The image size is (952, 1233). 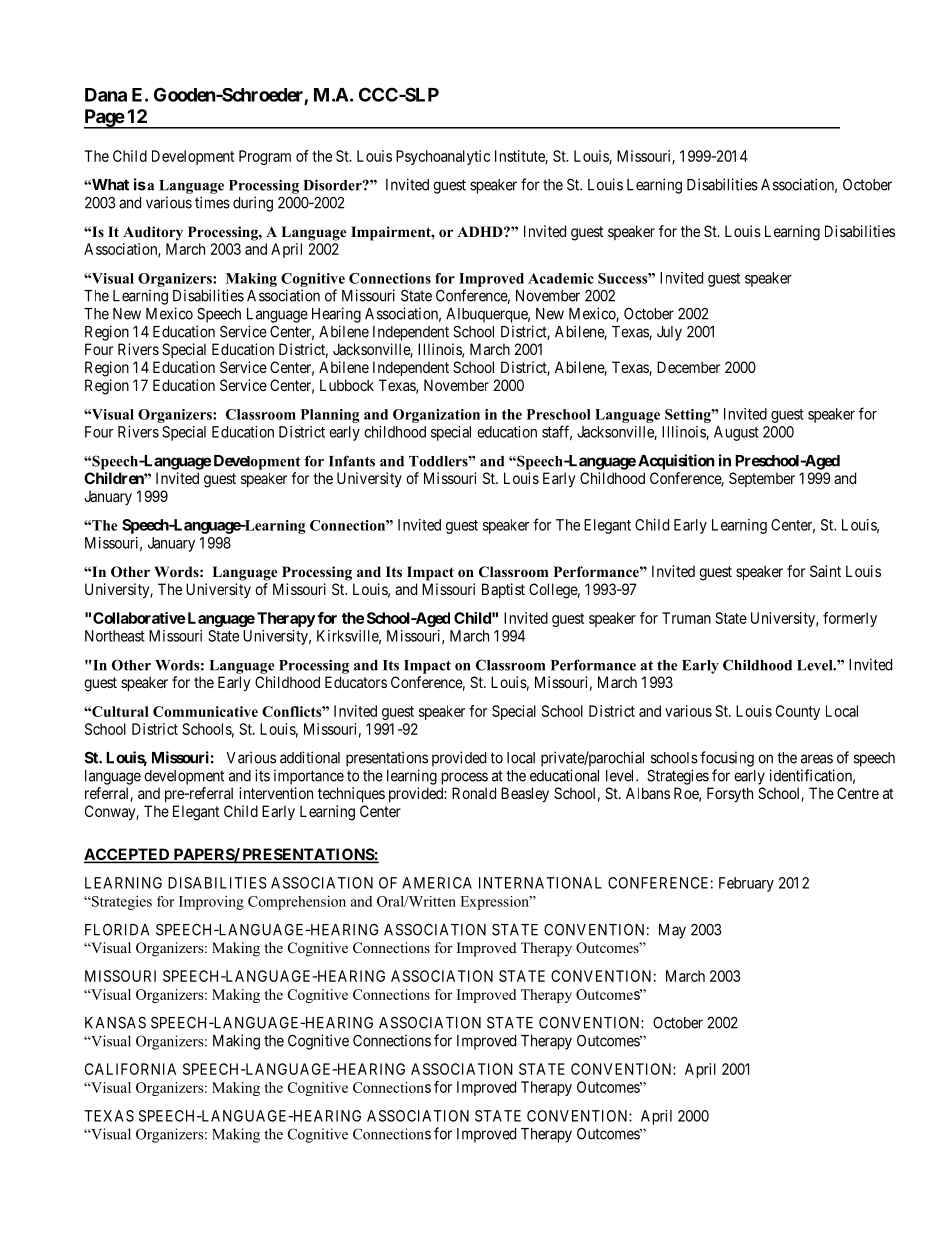 What do you see at coordinates (443, 157) in the screenshot?
I see `Psychoanalytic` at bounding box center [443, 157].
